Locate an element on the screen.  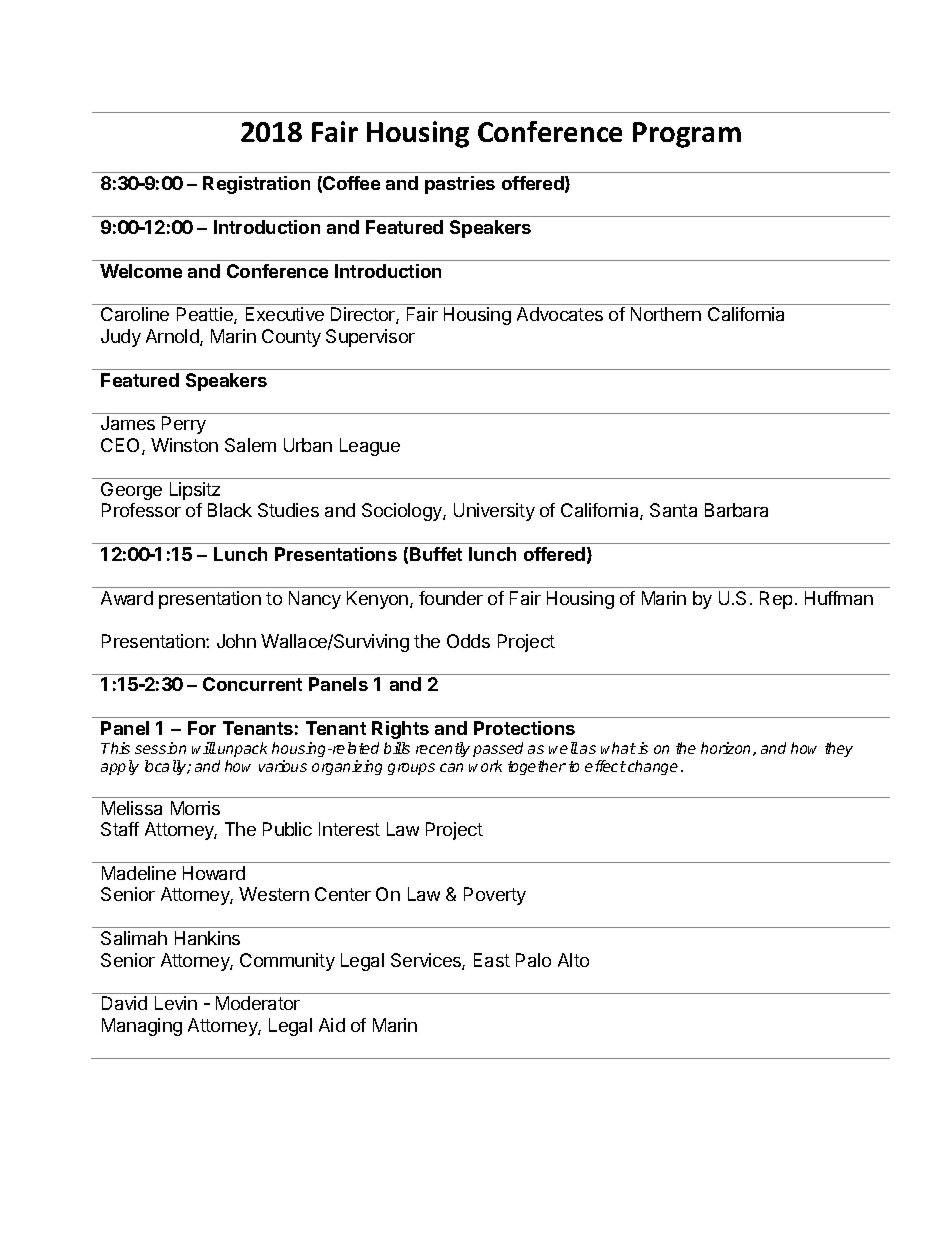
Levin is located at coordinates (176, 1003).
